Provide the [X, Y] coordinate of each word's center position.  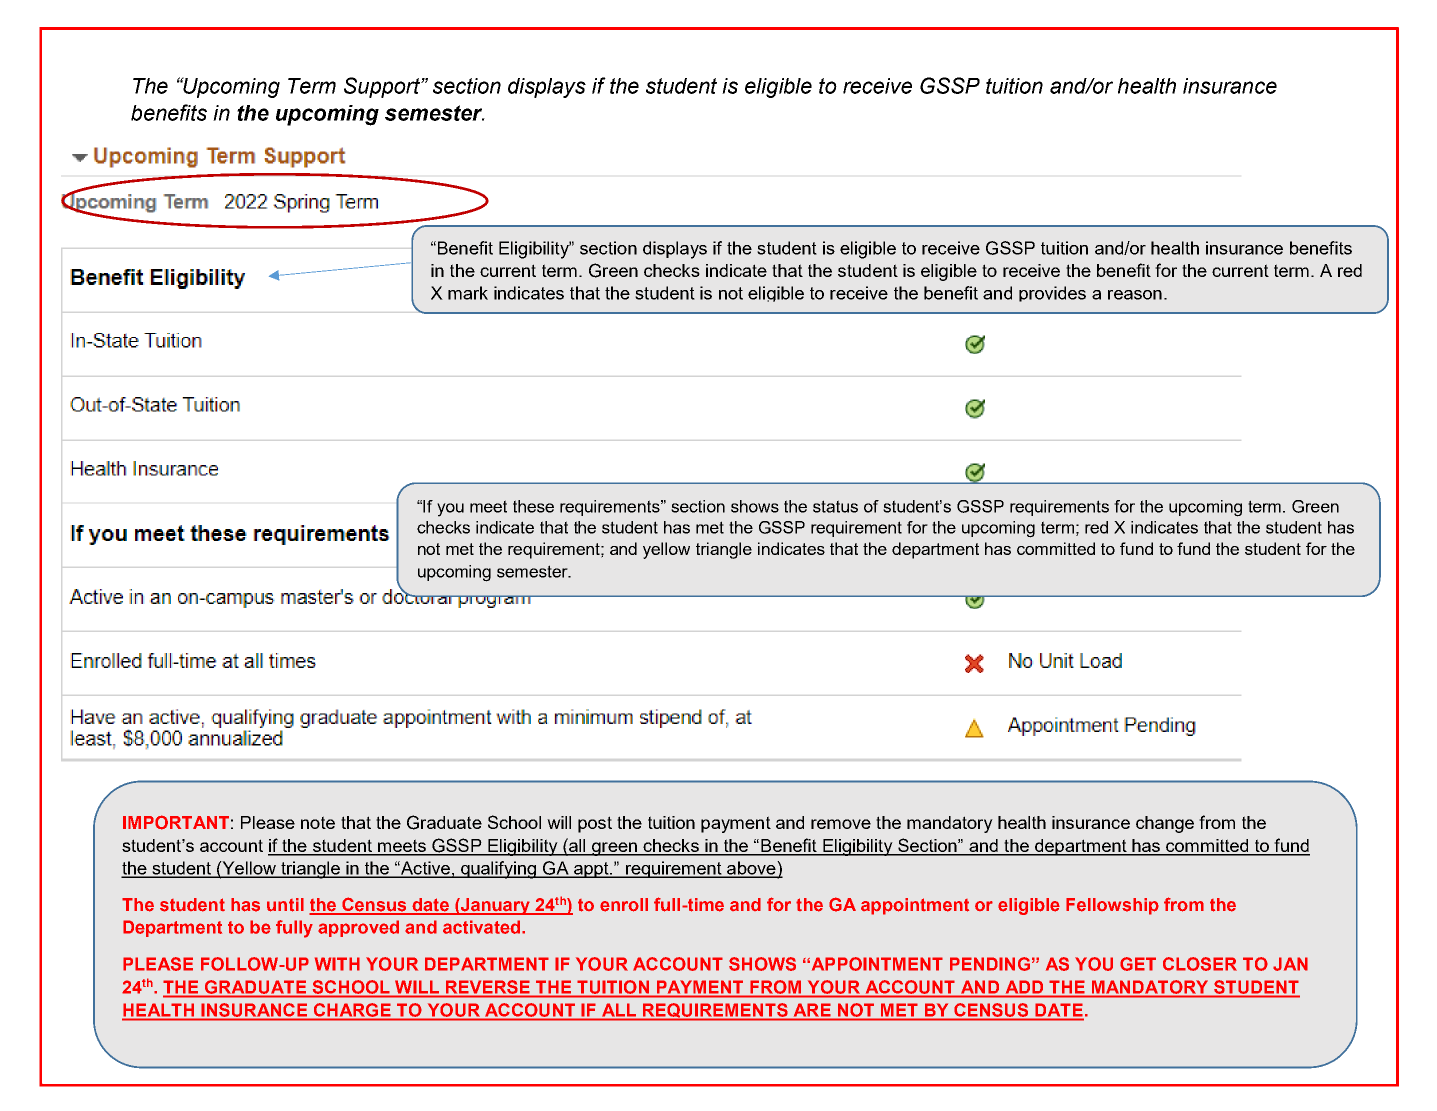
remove [841, 824]
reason [1135, 295]
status [835, 506]
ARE [812, 1010]
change [1165, 824]
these [533, 506]
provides [1052, 294]
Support [383, 87]
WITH [337, 964]
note [318, 822]
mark [468, 293]
